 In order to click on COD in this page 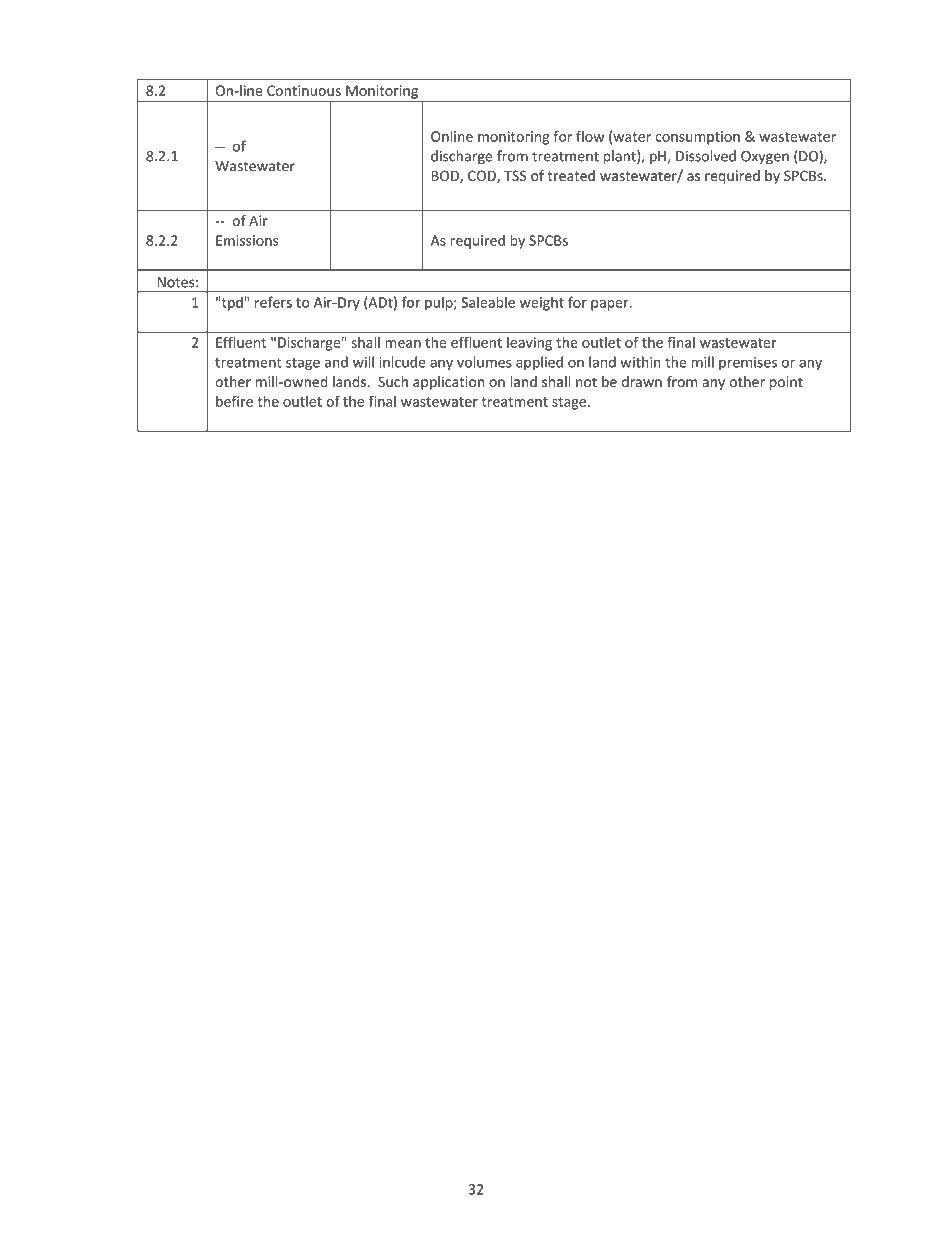, I will do `click(483, 176)`.
